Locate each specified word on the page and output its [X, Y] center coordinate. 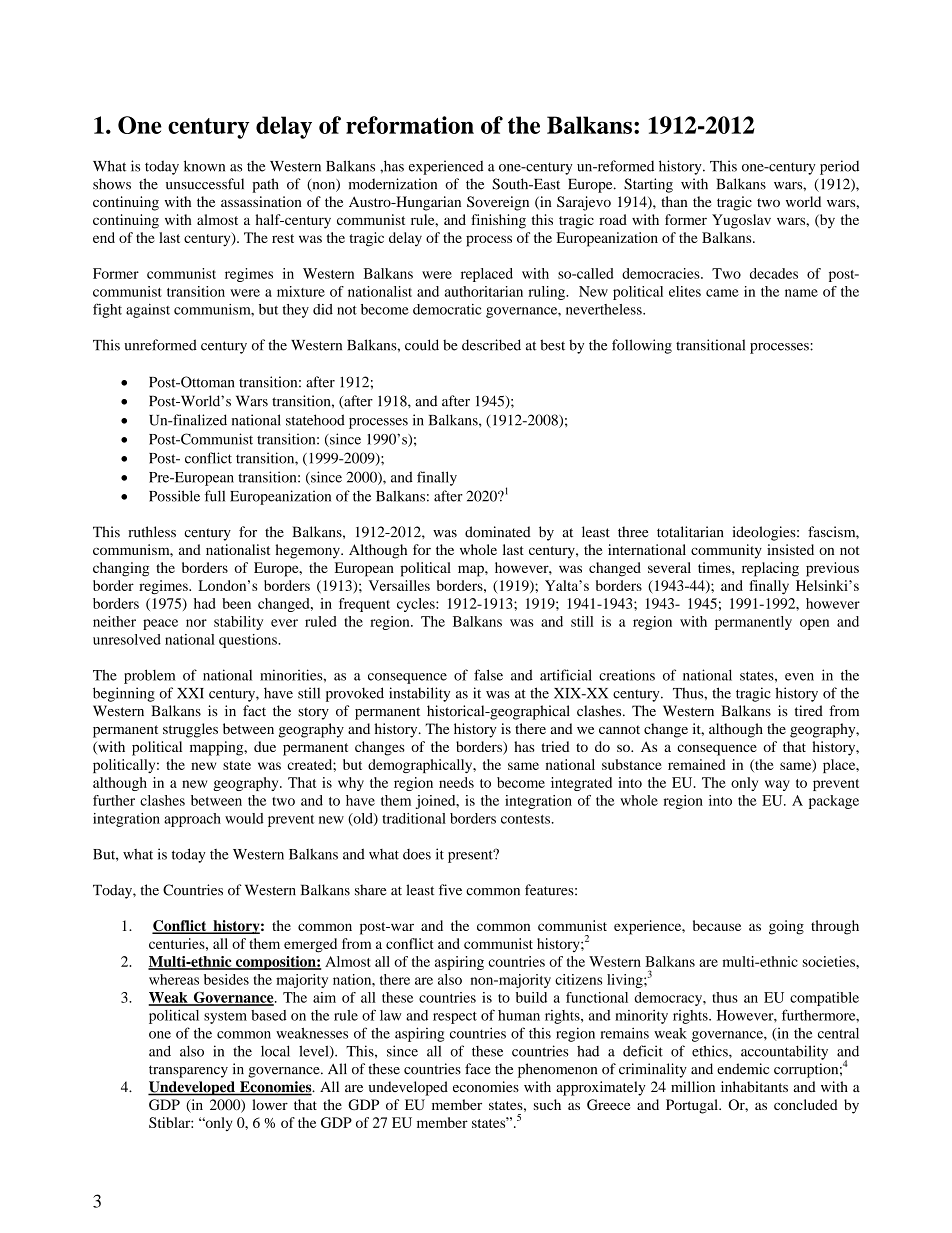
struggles [190, 730]
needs [456, 782]
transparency [188, 1071]
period [839, 167]
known [204, 166]
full [215, 496]
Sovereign [498, 203]
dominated [498, 532]
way [777, 785]
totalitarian [690, 532]
